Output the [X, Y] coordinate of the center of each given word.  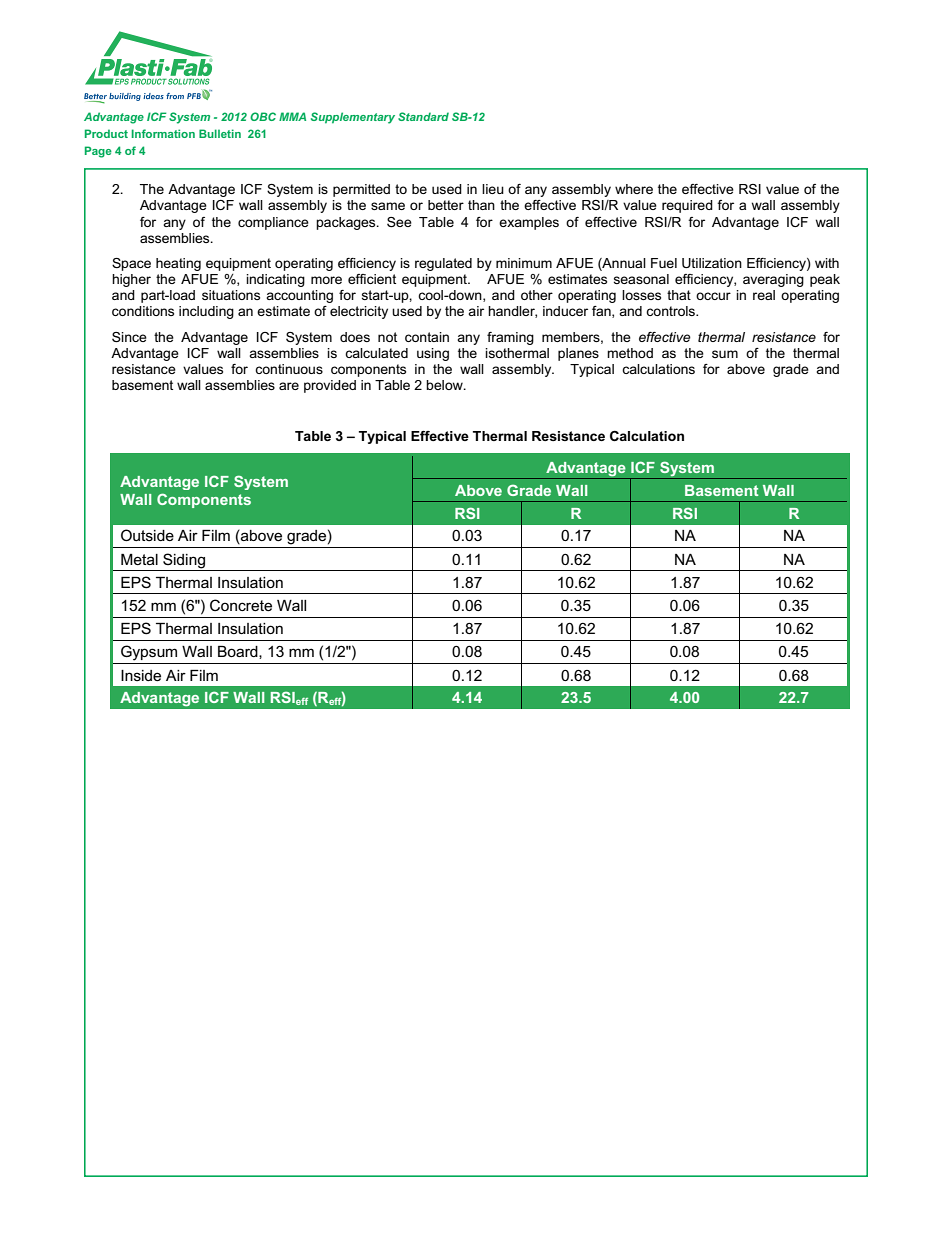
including [206, 312]
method [630, 353]
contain [427, 337]
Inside [141, 675]
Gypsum [149, 653]
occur [713, 296]
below [445, 385]
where [634, 189]
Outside [147, 535]
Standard [423, 116]
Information [163, 133]
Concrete [241, 605]
